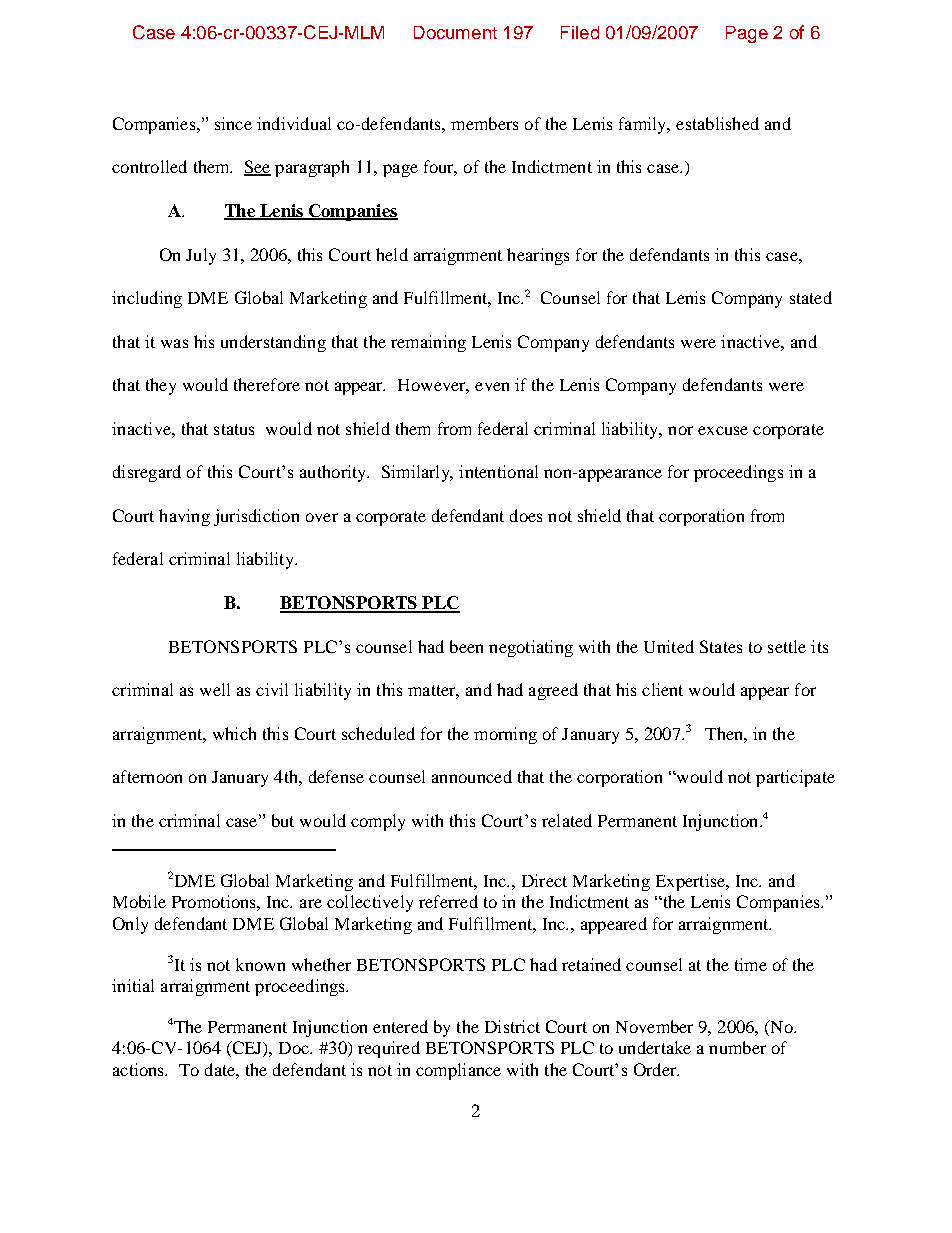  Describe the element at coordinates (234, 429) in the screenshot. I see `status` at that location.
